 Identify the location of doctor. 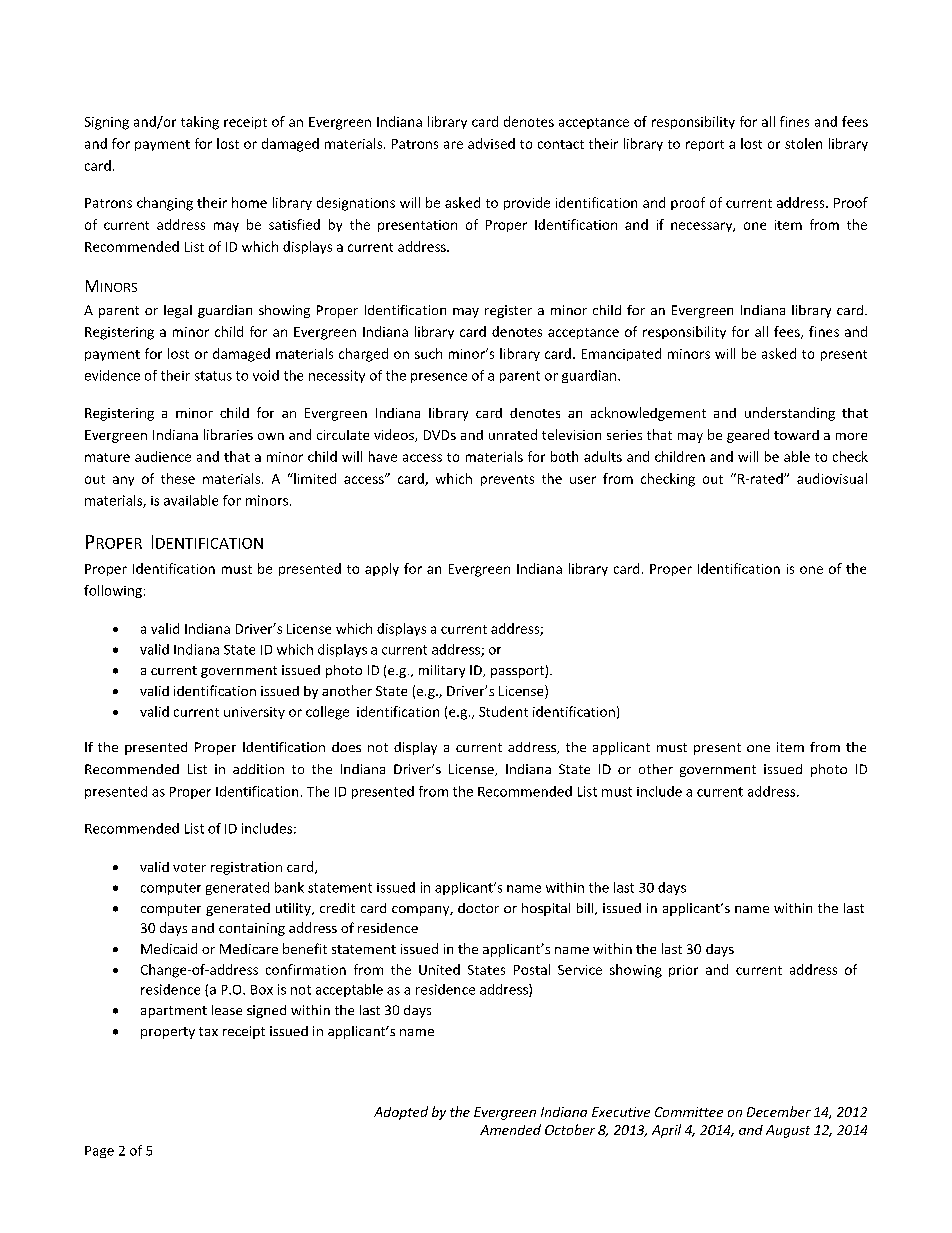
(478, 908).
